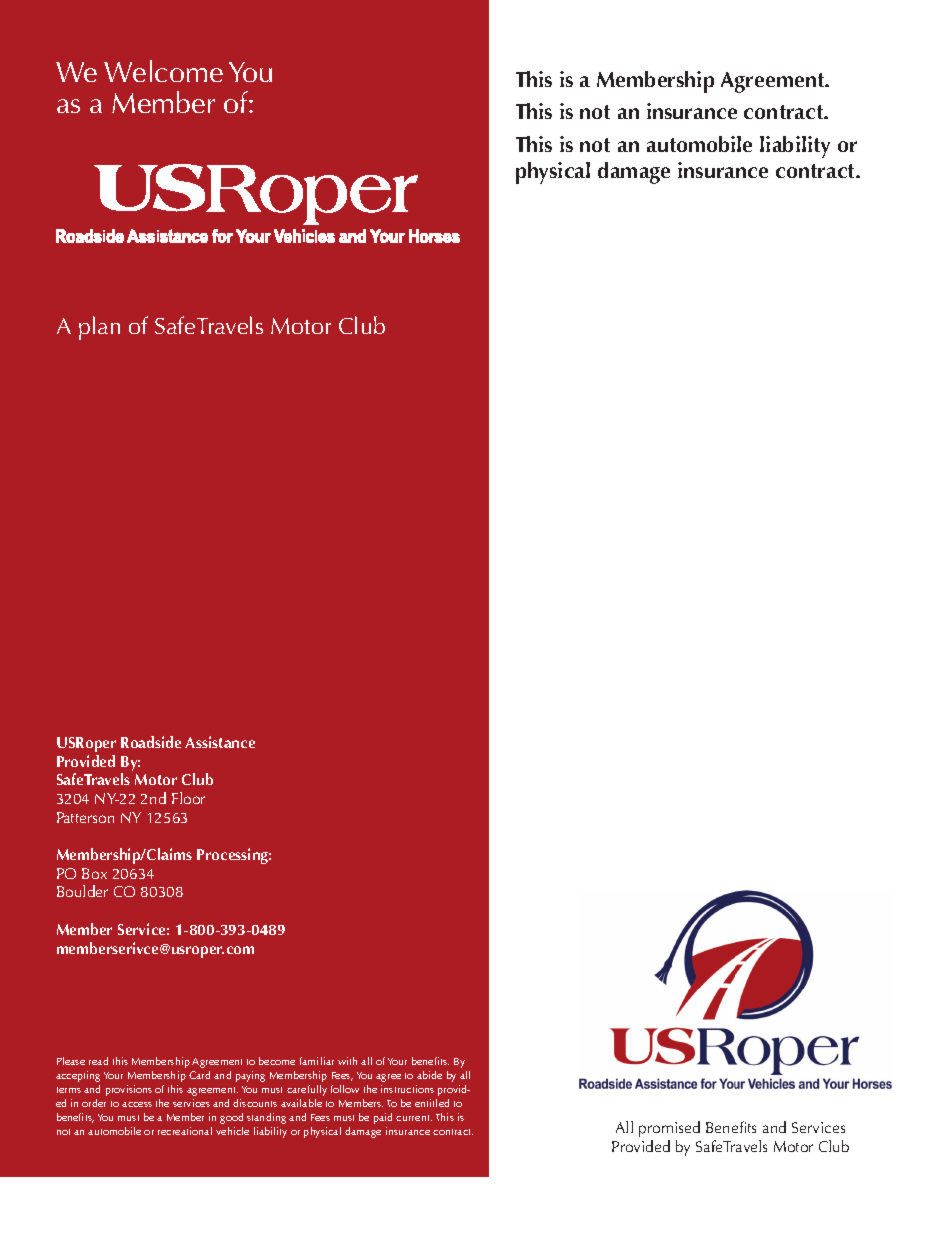  Describe the element at coordinates (94, 873) in the screenshot. I see `Box` at that location.
